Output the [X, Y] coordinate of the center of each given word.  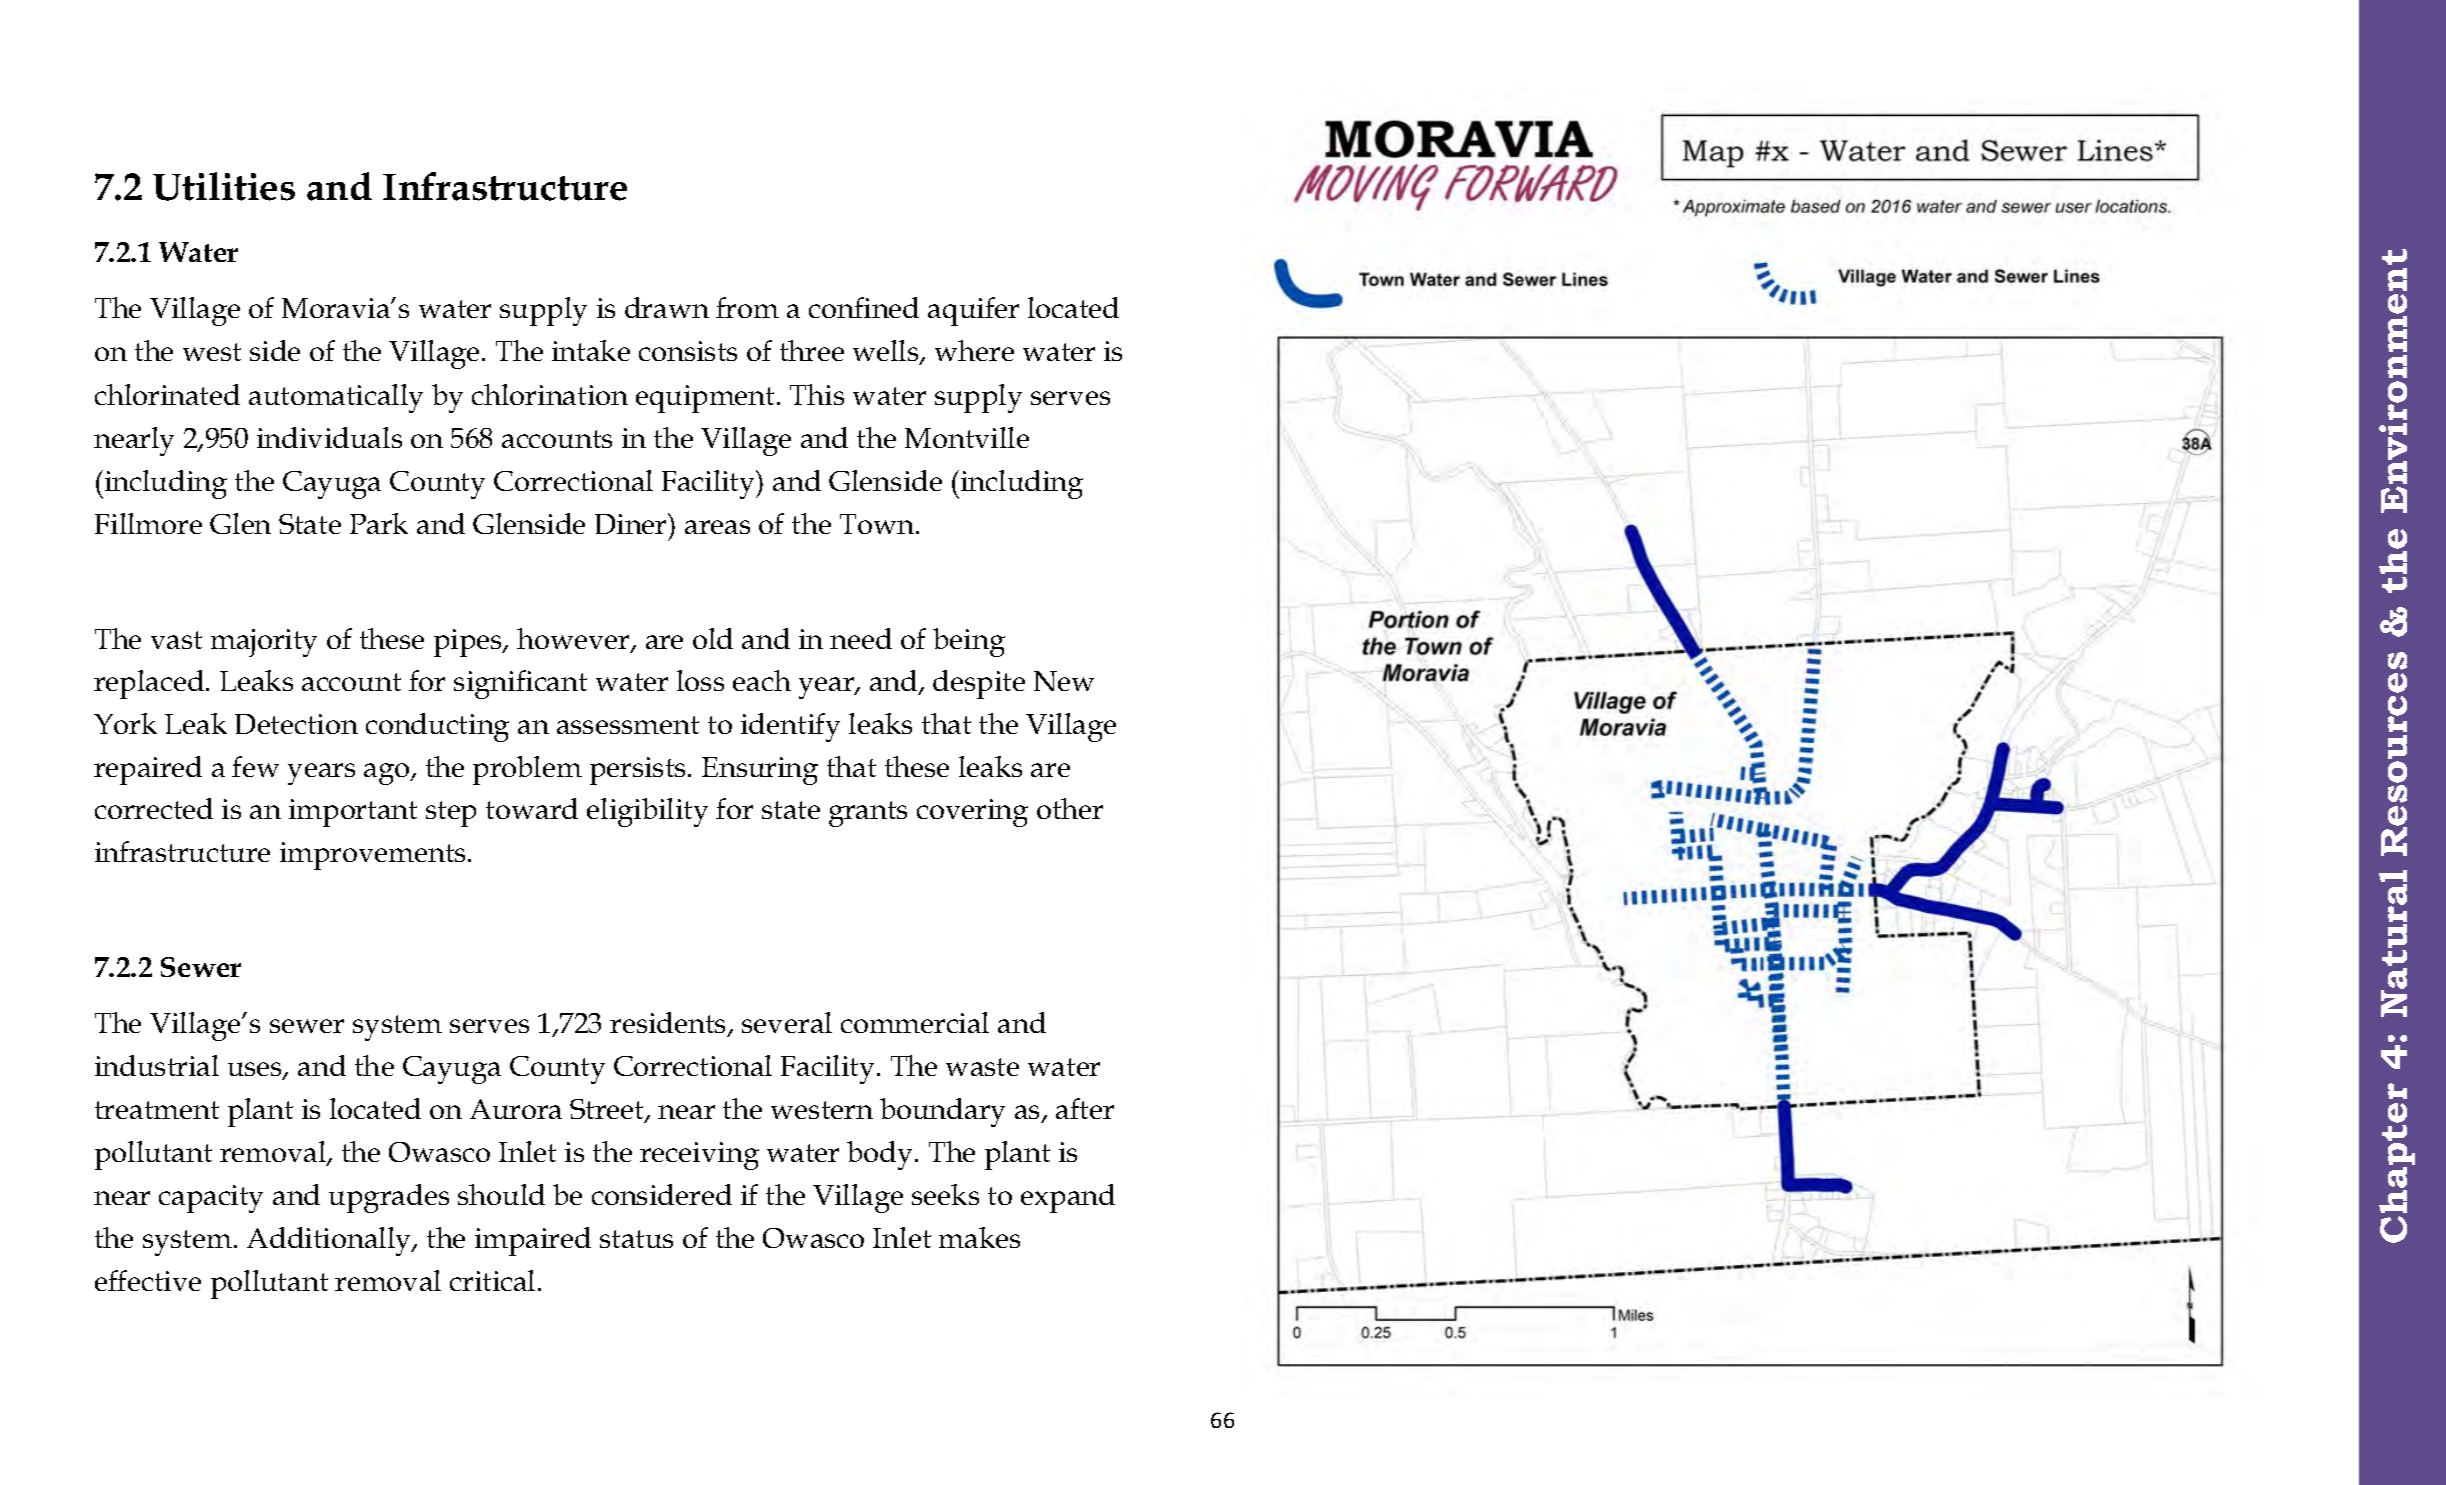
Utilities [224, 186]
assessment [628, 725]
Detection [296, 724]
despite [979, 684]
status [636, 1239]
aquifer [973, 311]
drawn [667, 307]
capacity [211, 1199]
